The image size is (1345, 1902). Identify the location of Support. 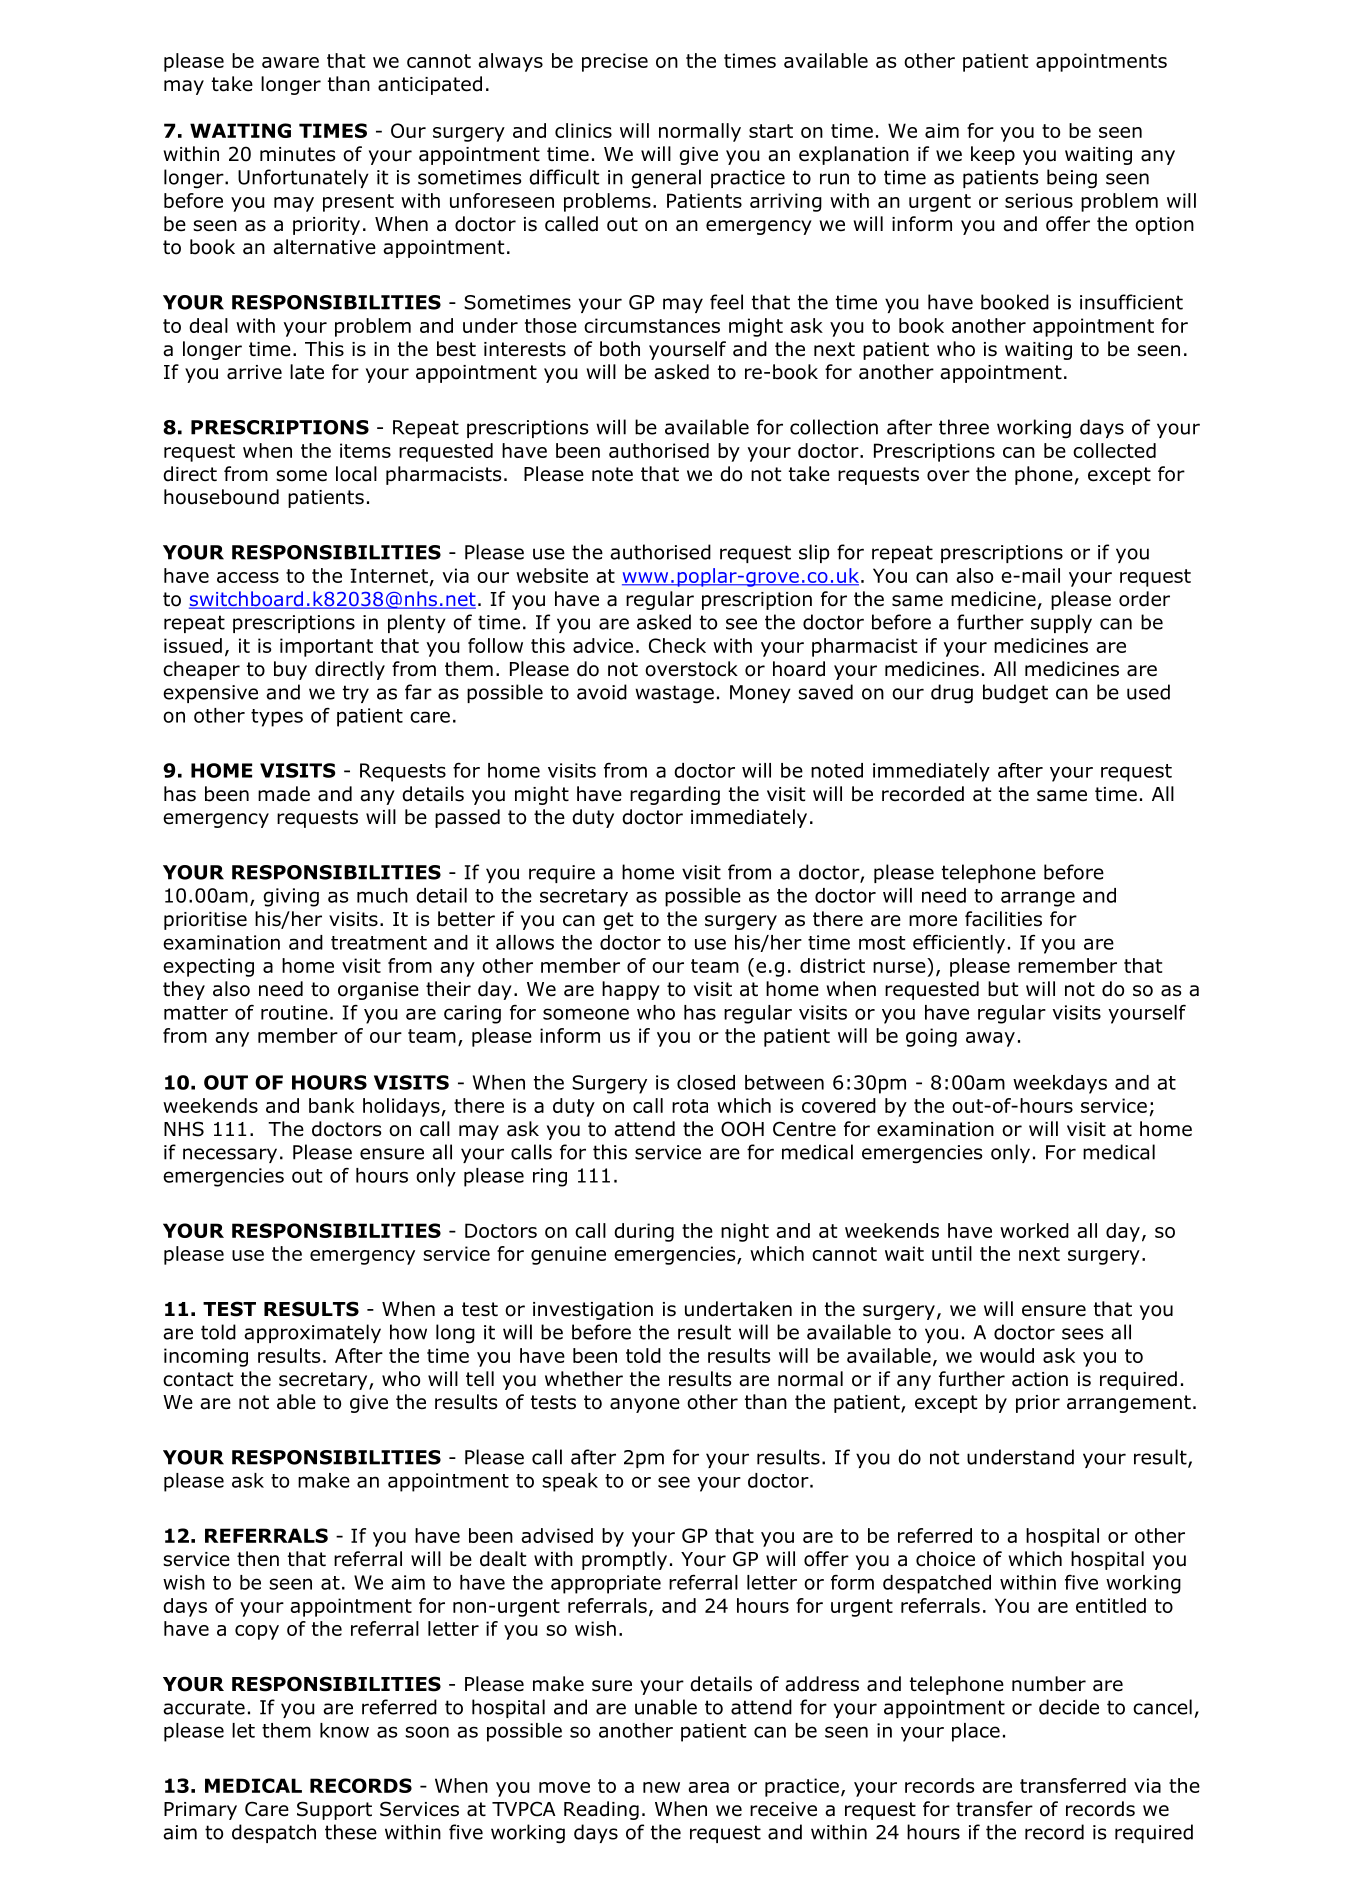
(334, 1810).
